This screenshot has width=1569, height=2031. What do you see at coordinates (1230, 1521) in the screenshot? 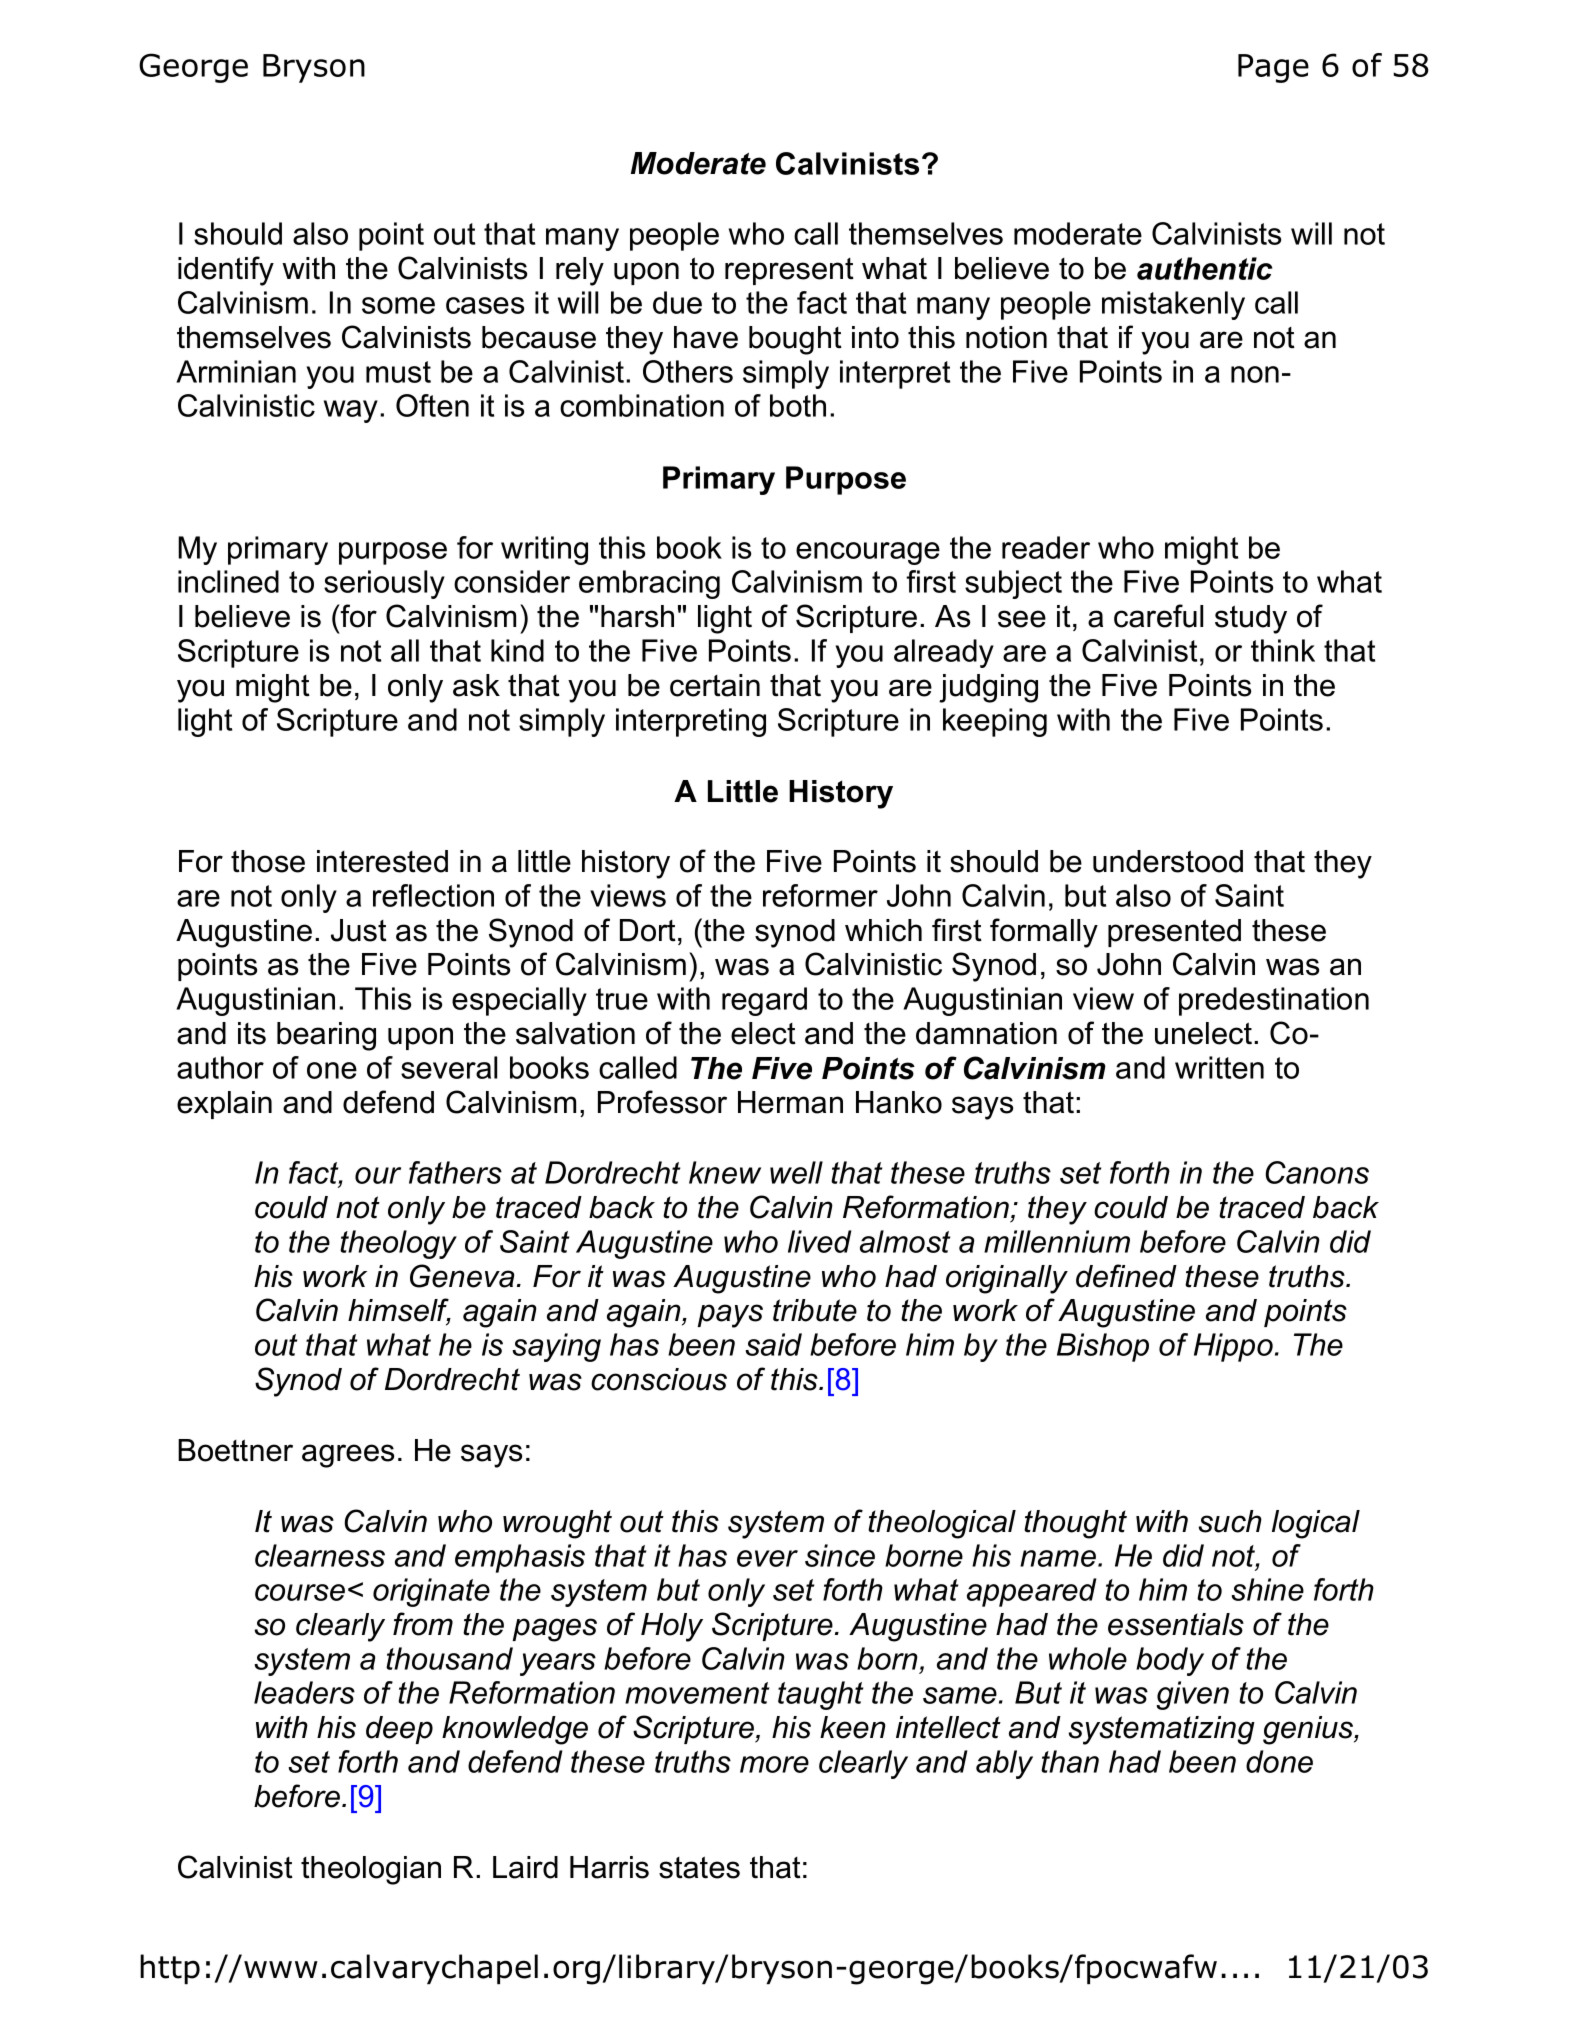
I see `such` at bounding box center [1230, 1521].
